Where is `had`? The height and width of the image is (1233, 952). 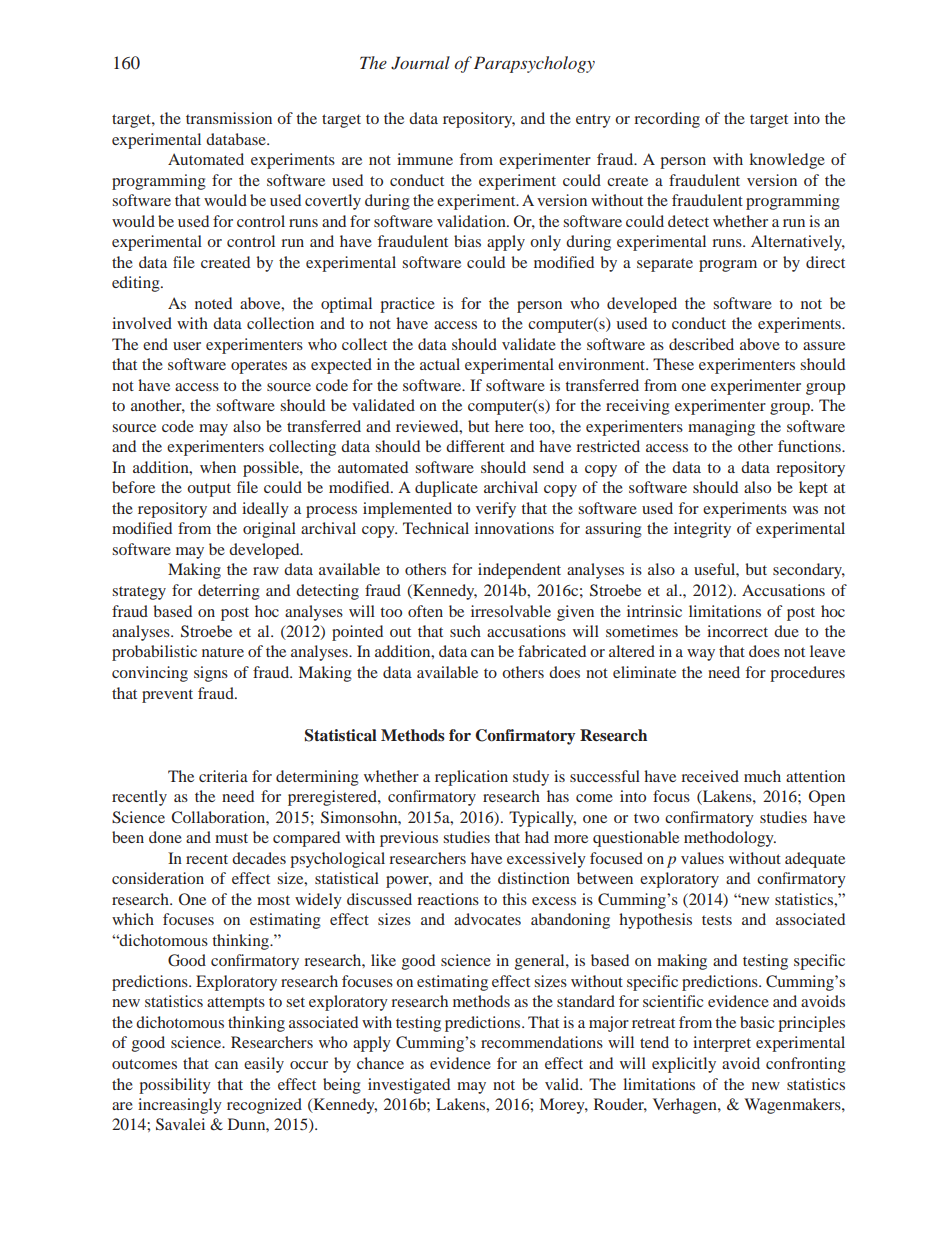
had is located at coordinates (537, 837).
